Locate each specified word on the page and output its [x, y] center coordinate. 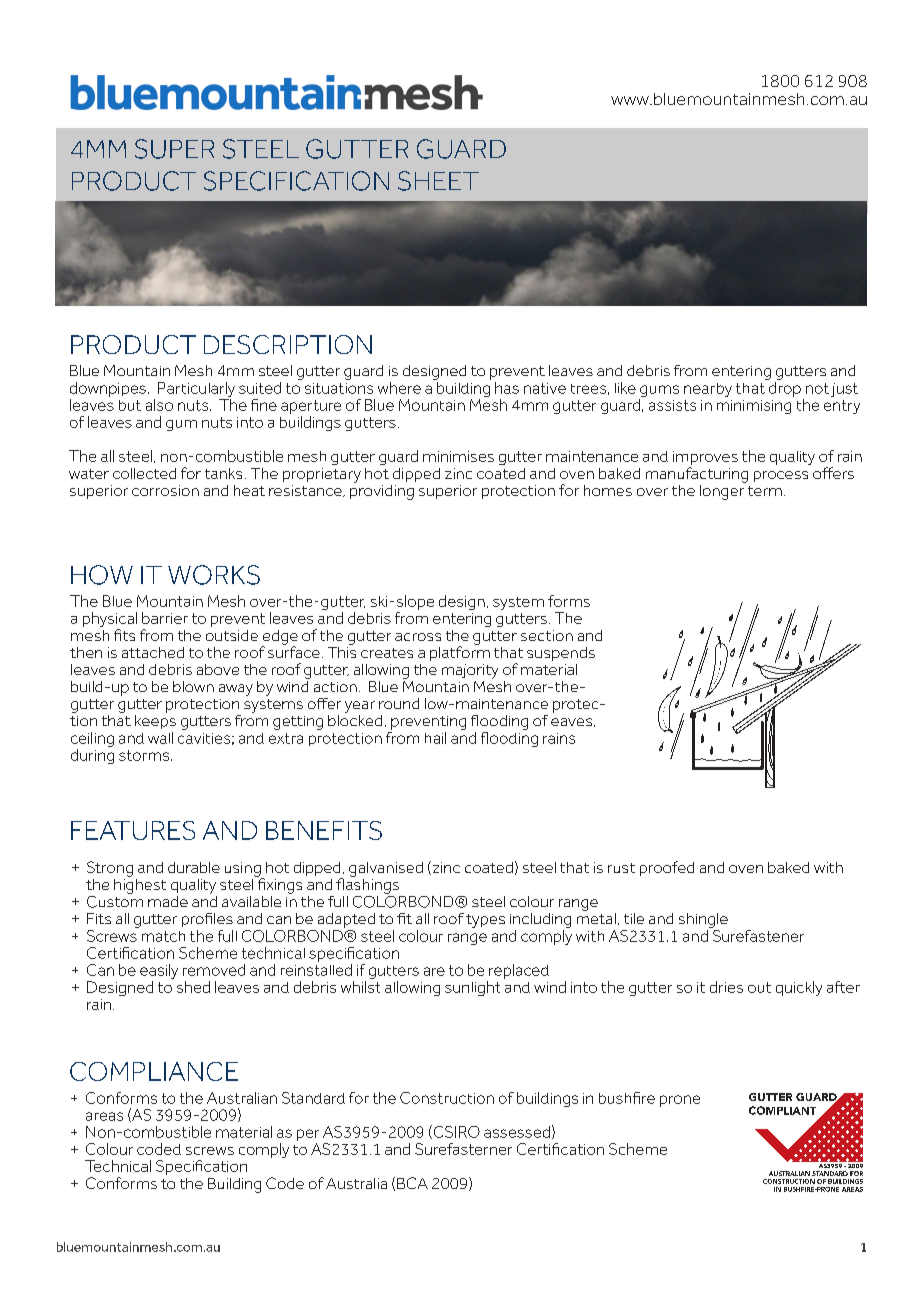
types [485, 921]
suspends [561, 654]
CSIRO [455, 1132]
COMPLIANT [782, 1110]
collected [144, 473]
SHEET [438, 181]
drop [785, 389]
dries [726, 987]
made [168, 901]
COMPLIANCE [154, 1071]
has [507, 388]
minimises [458, 456]
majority [470, 671]
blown [193, 686]
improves [705, 459]
